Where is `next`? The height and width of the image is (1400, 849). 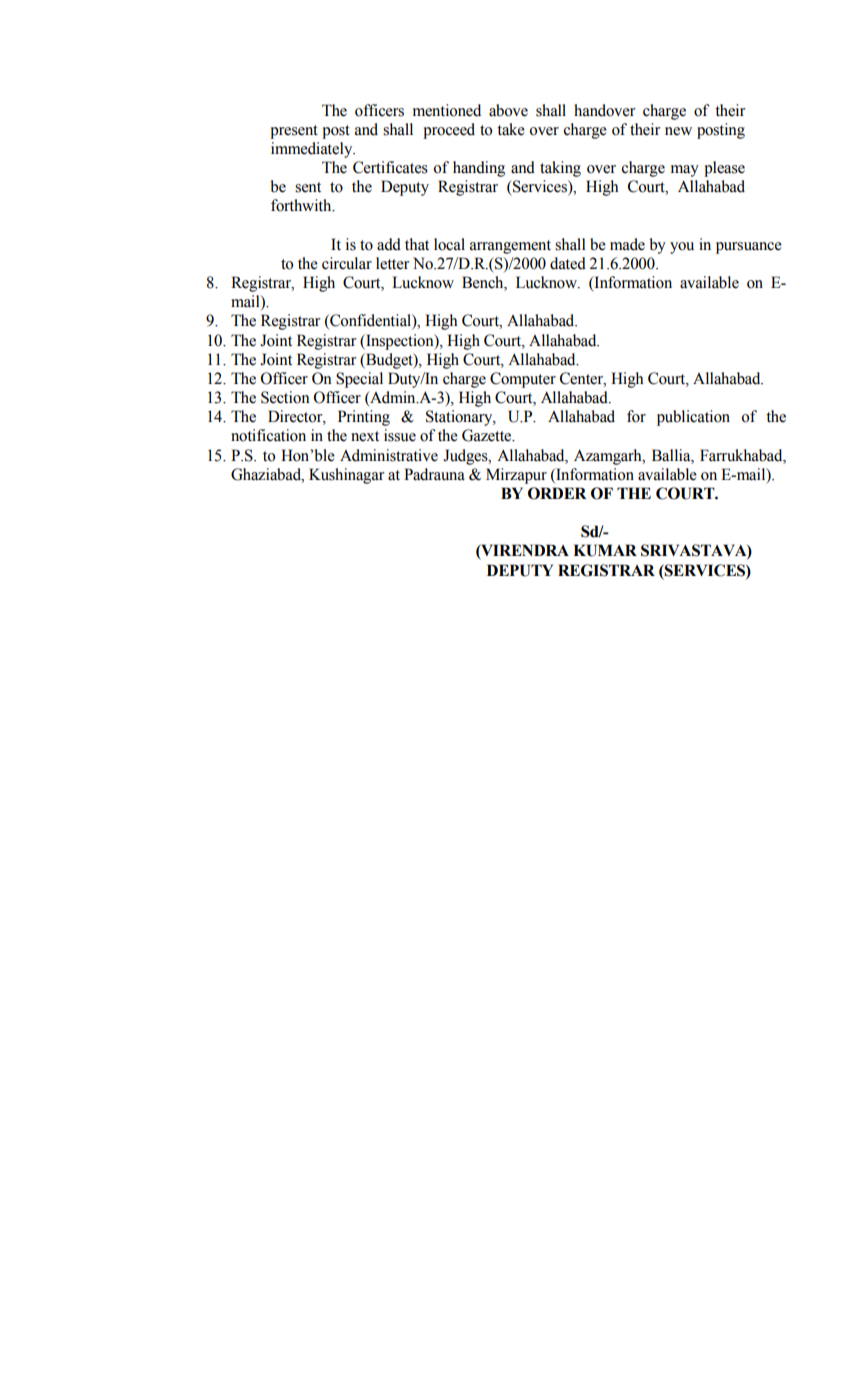
next is located at coordinates (365, 436).
